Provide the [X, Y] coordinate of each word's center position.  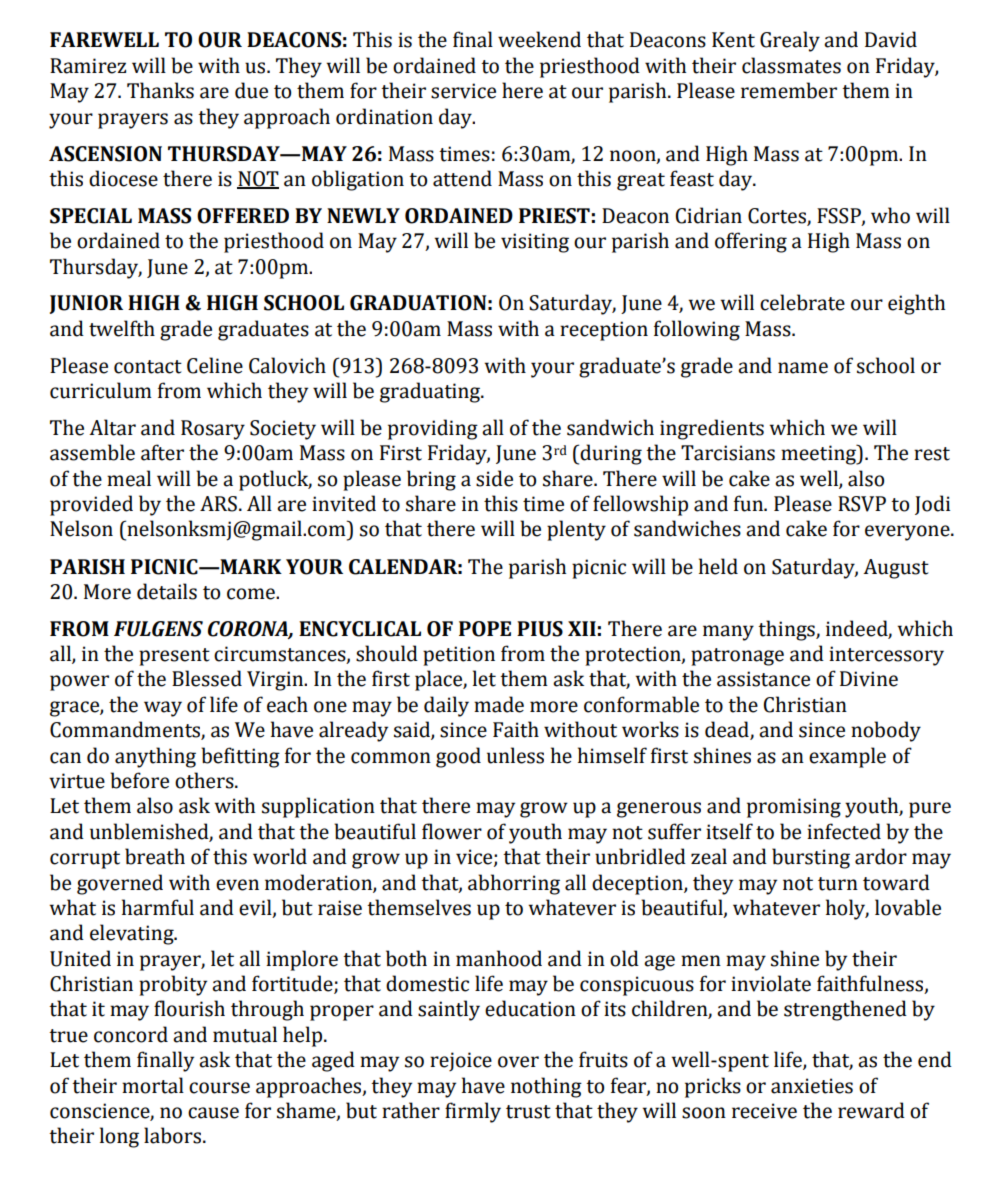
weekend [539, 39]
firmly [473, 1112]
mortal [153, 1085]
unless [515, 755]
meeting [820, 454]
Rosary [213, 430]
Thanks [160, 90]
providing [433, 429]
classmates [791, 65]
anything [155, 757]
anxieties [812, 1086]
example [847, 757]
